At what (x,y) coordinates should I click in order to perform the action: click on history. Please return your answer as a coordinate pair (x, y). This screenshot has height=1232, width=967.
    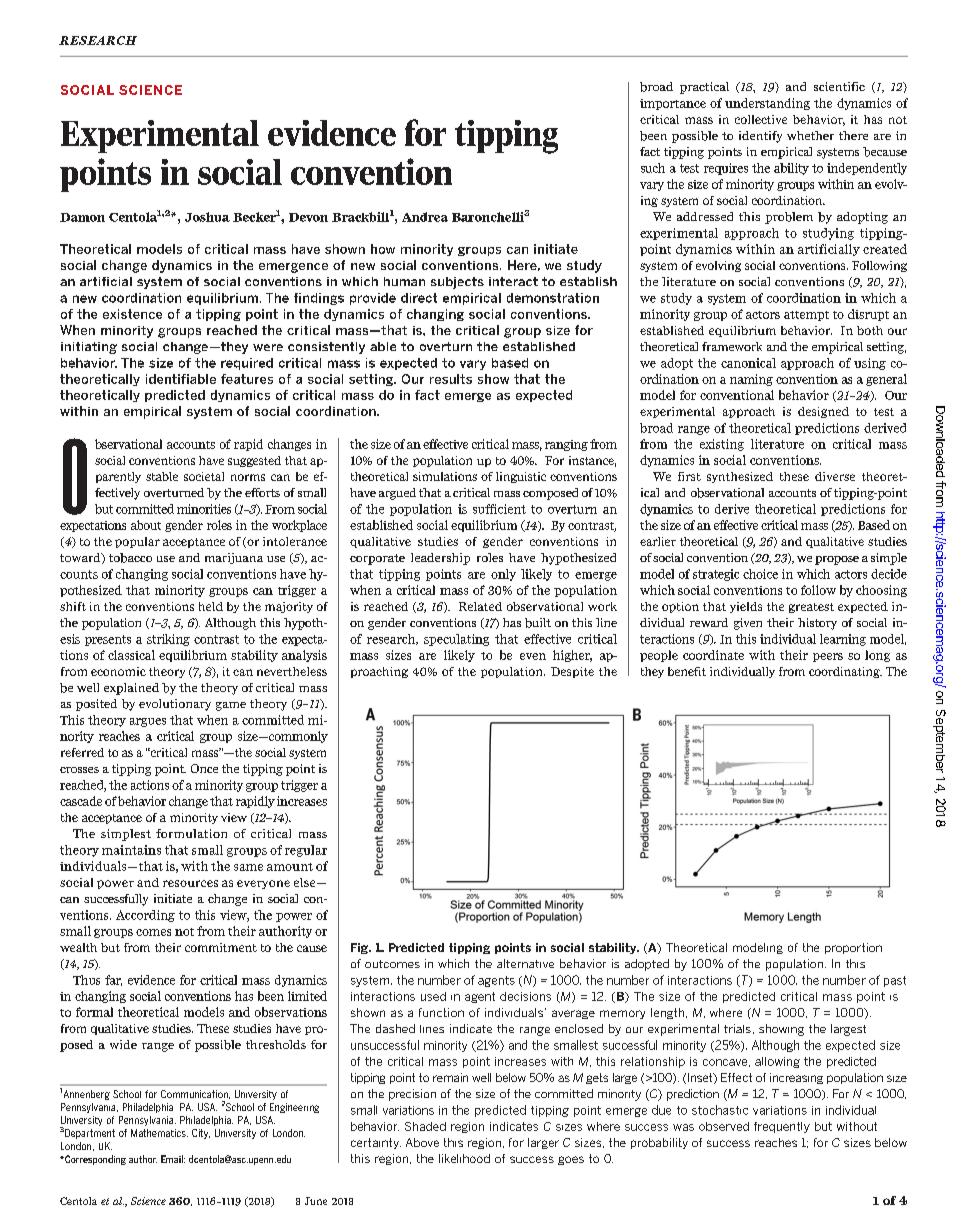
    Looking at the image, I should click on (817, 624).
